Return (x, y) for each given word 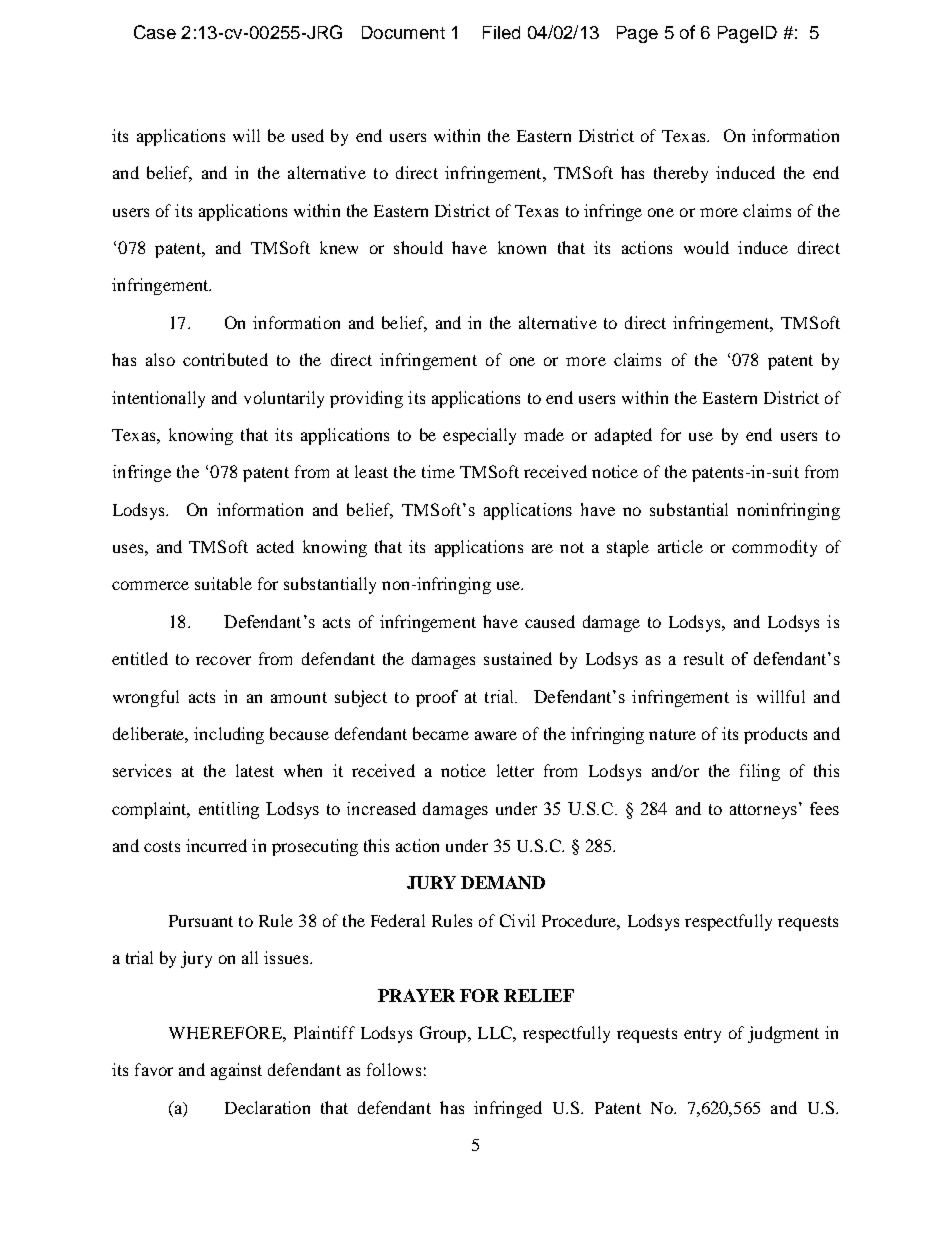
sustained (518, 658)
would (706, 247)
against (236, 1071)
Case (155, 32)
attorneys (763, 811)
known (522, 247)
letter (515, 770)
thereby (681, 174)
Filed (501, 32)
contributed (225, 359)
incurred (216, 845)
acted (275, 546)
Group (444, 1034)
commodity (774, 548)
